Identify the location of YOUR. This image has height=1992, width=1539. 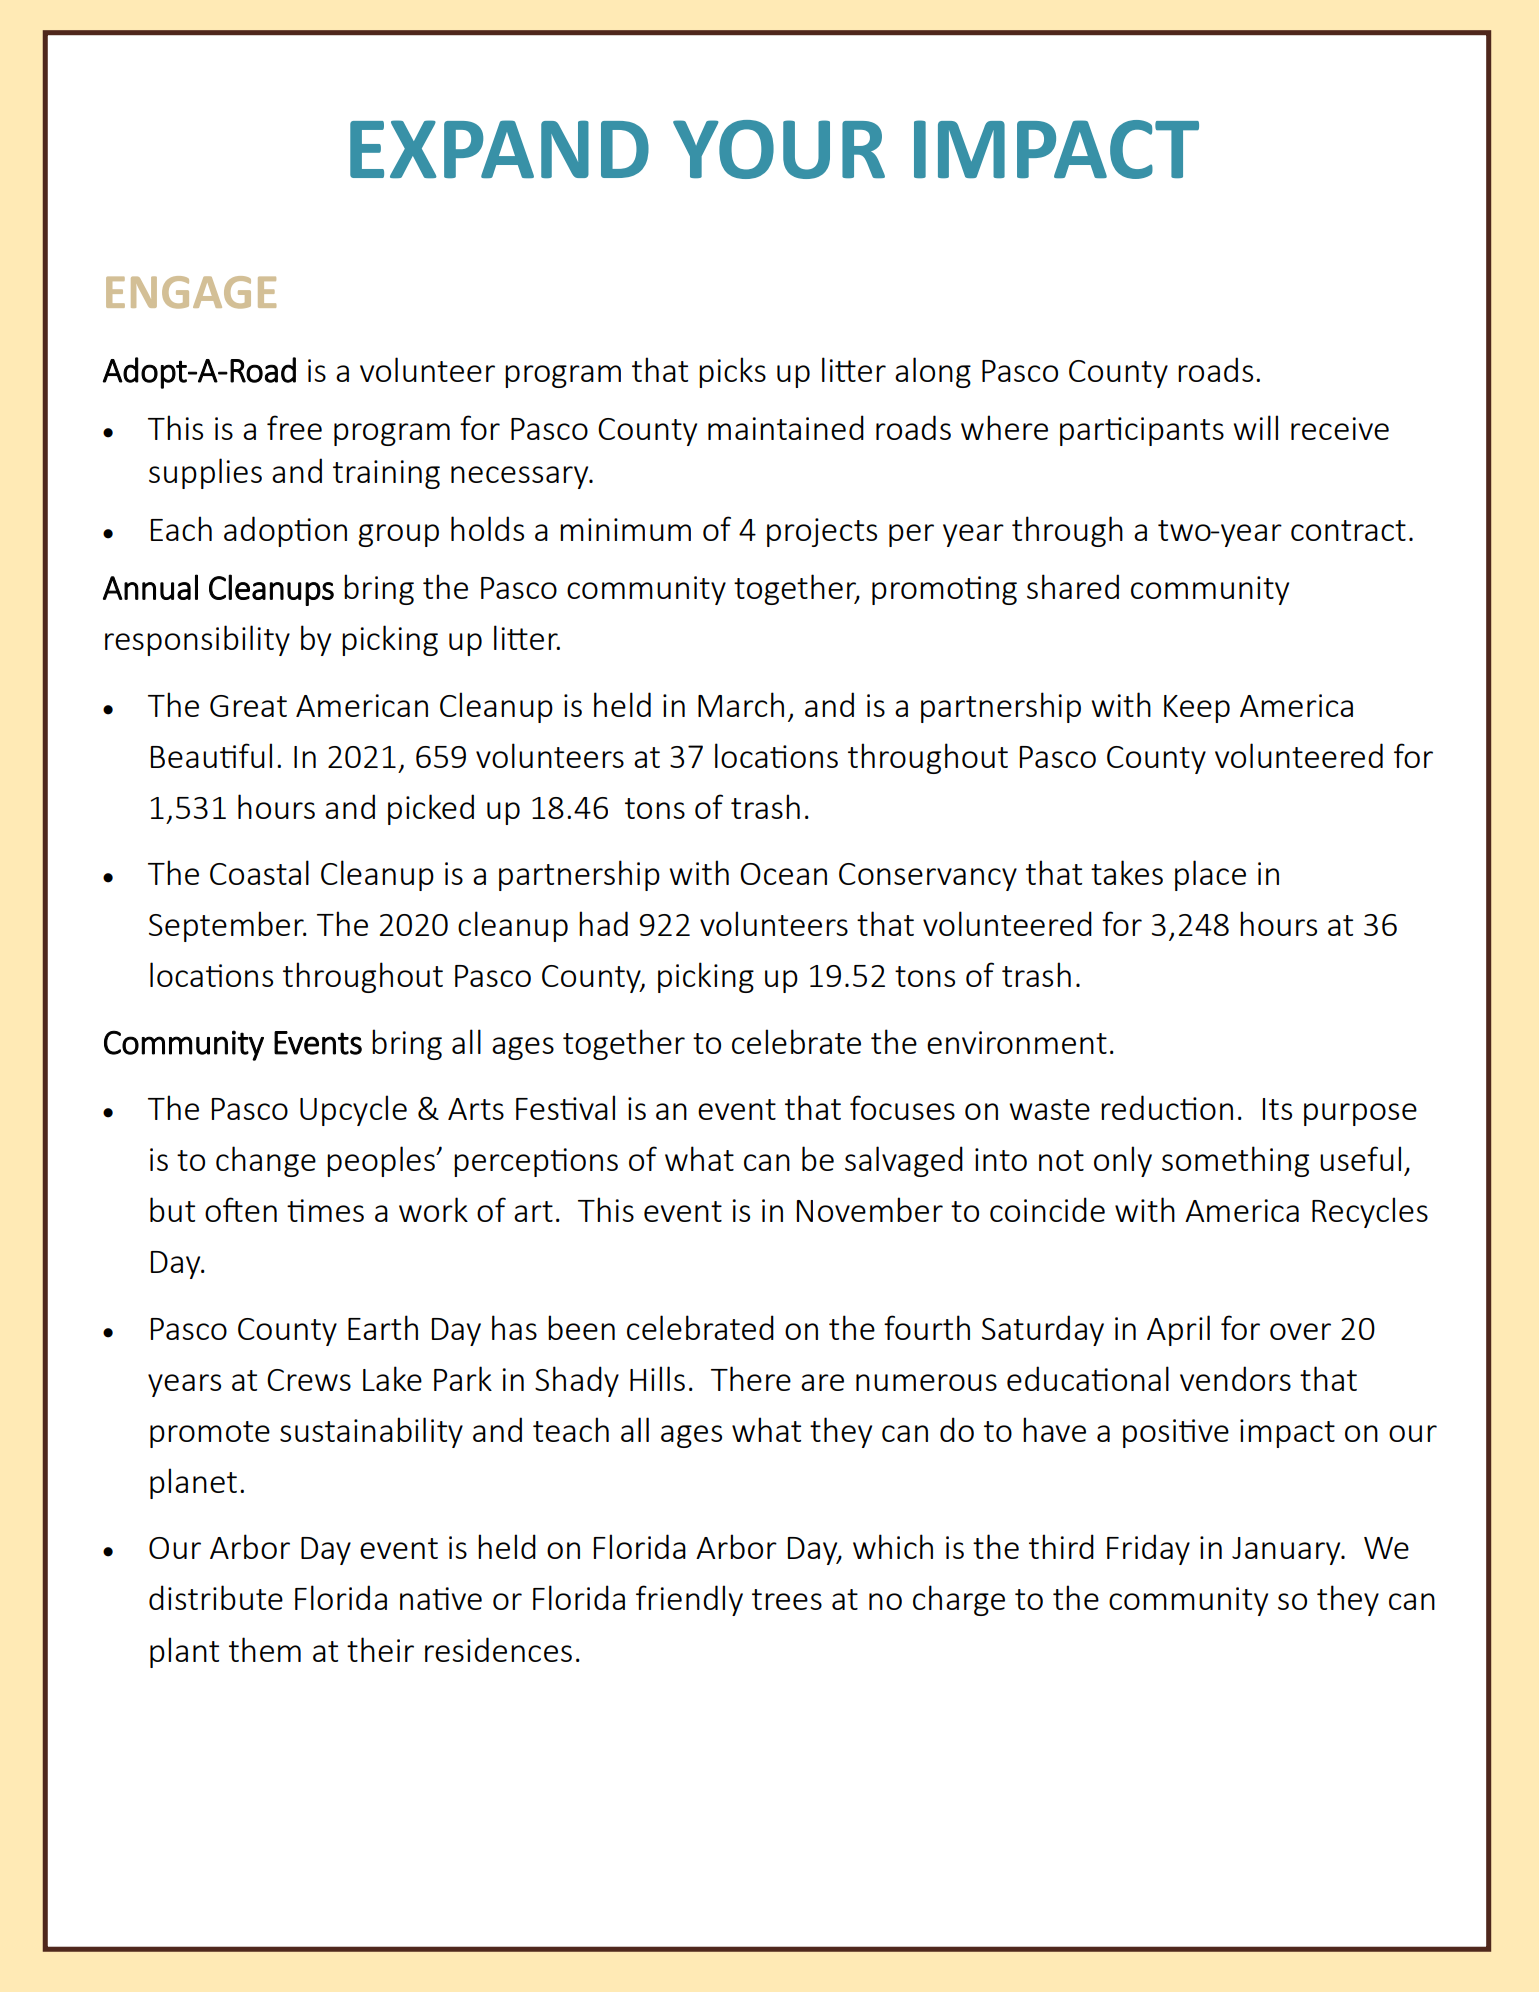
(779, 149).
